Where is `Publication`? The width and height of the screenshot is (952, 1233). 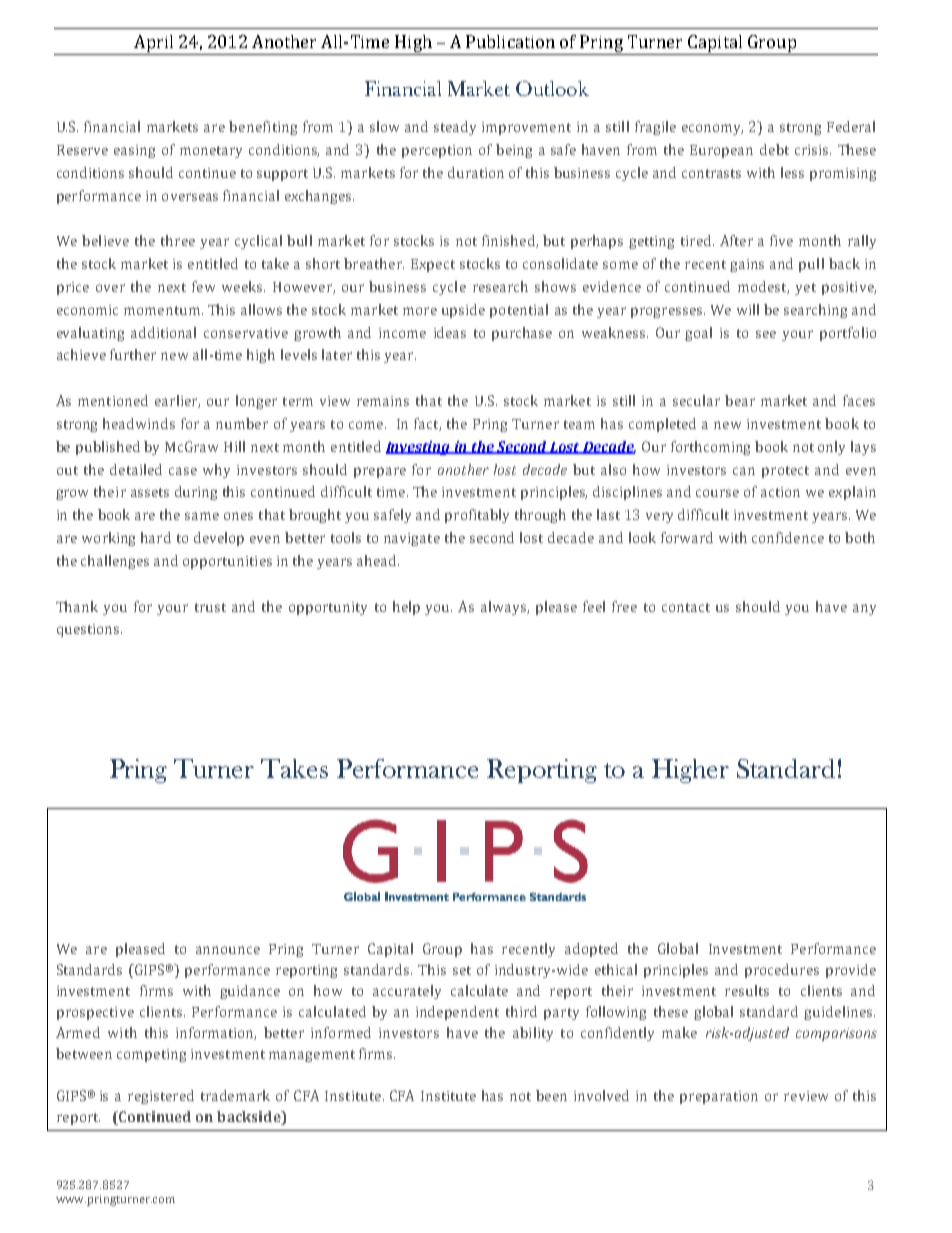
Publication is located at coordinates (510, 41).
